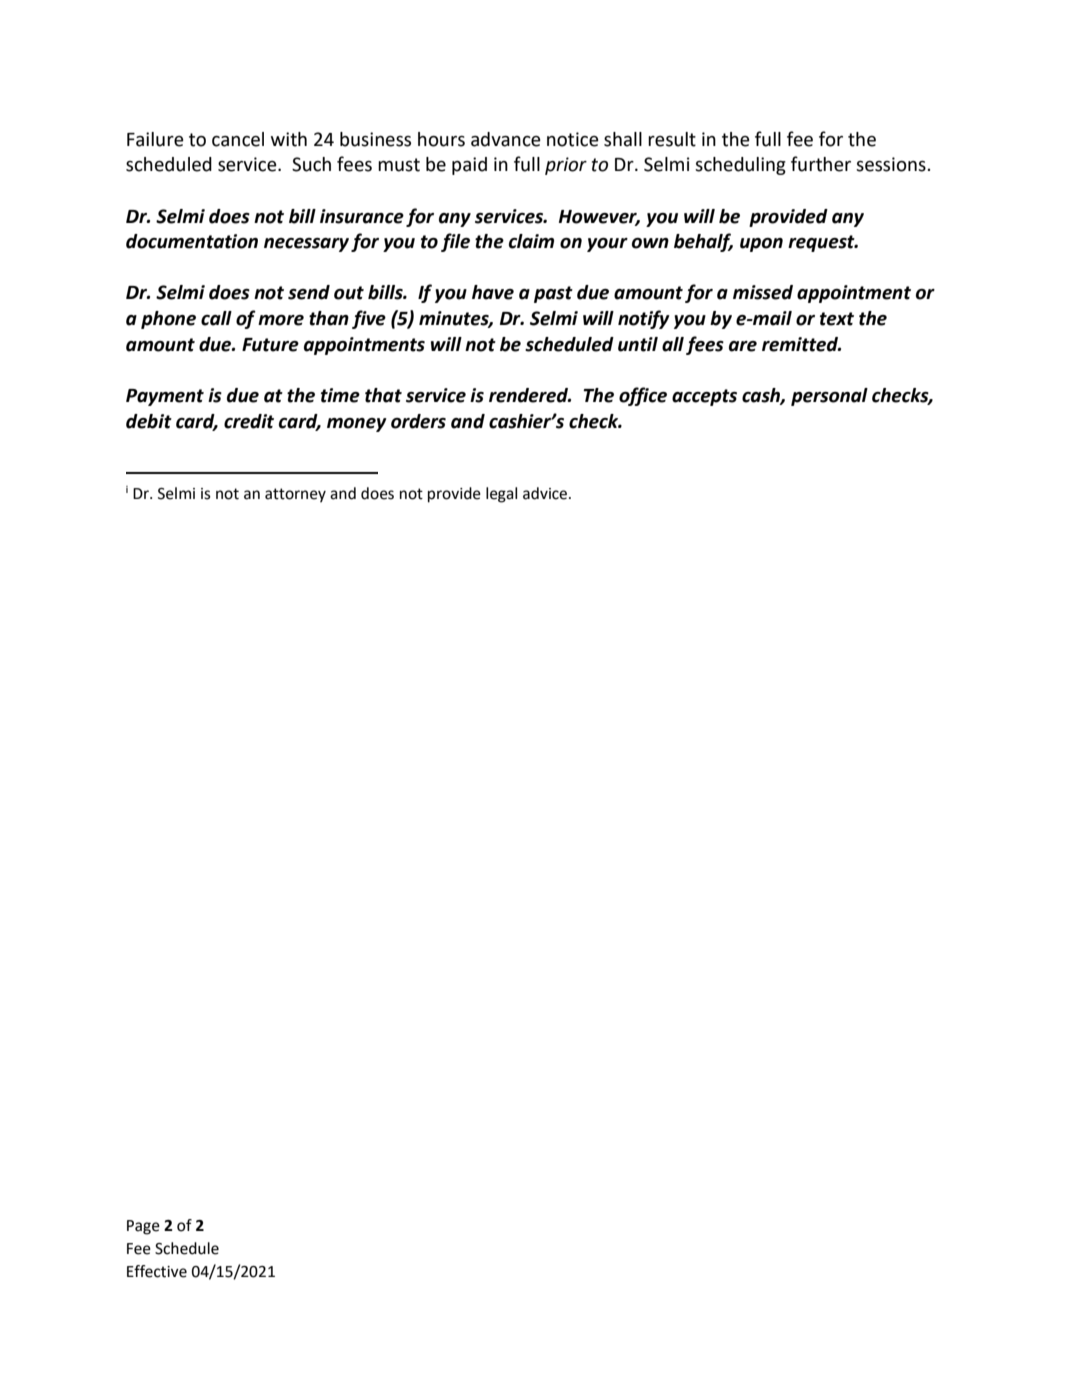  Describe the element at coordinates (418, 421) in the screenshot. I see `orders` at that location.
